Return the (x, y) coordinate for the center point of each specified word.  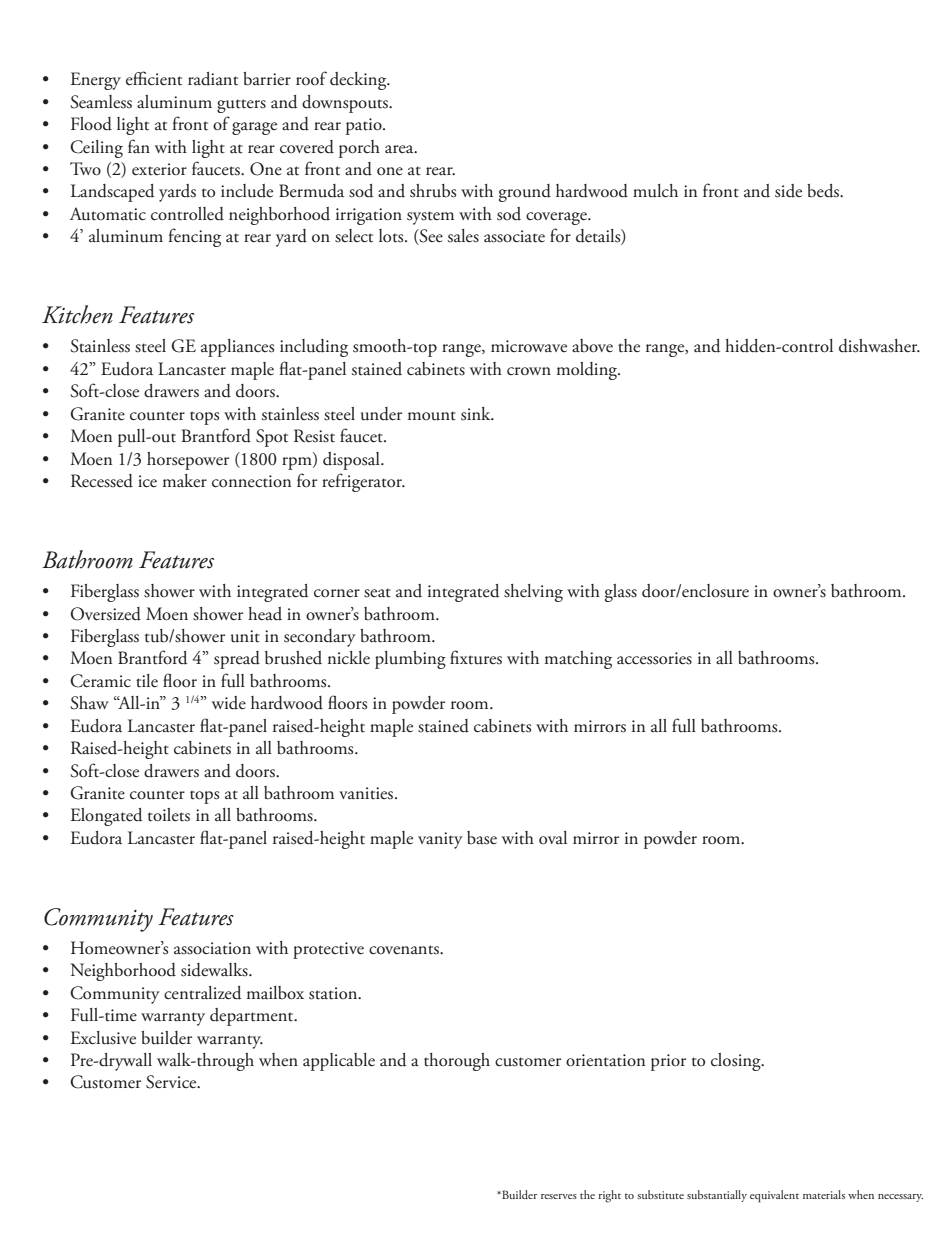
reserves (559, 1196)
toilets (169, 815)
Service (172, 1082)
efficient (154, 78)
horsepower (188, 461)
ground (525, 193)
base (482, 838)
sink (477, 414)
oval (553, 838)
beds (824, 191)
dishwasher (879, 346)
